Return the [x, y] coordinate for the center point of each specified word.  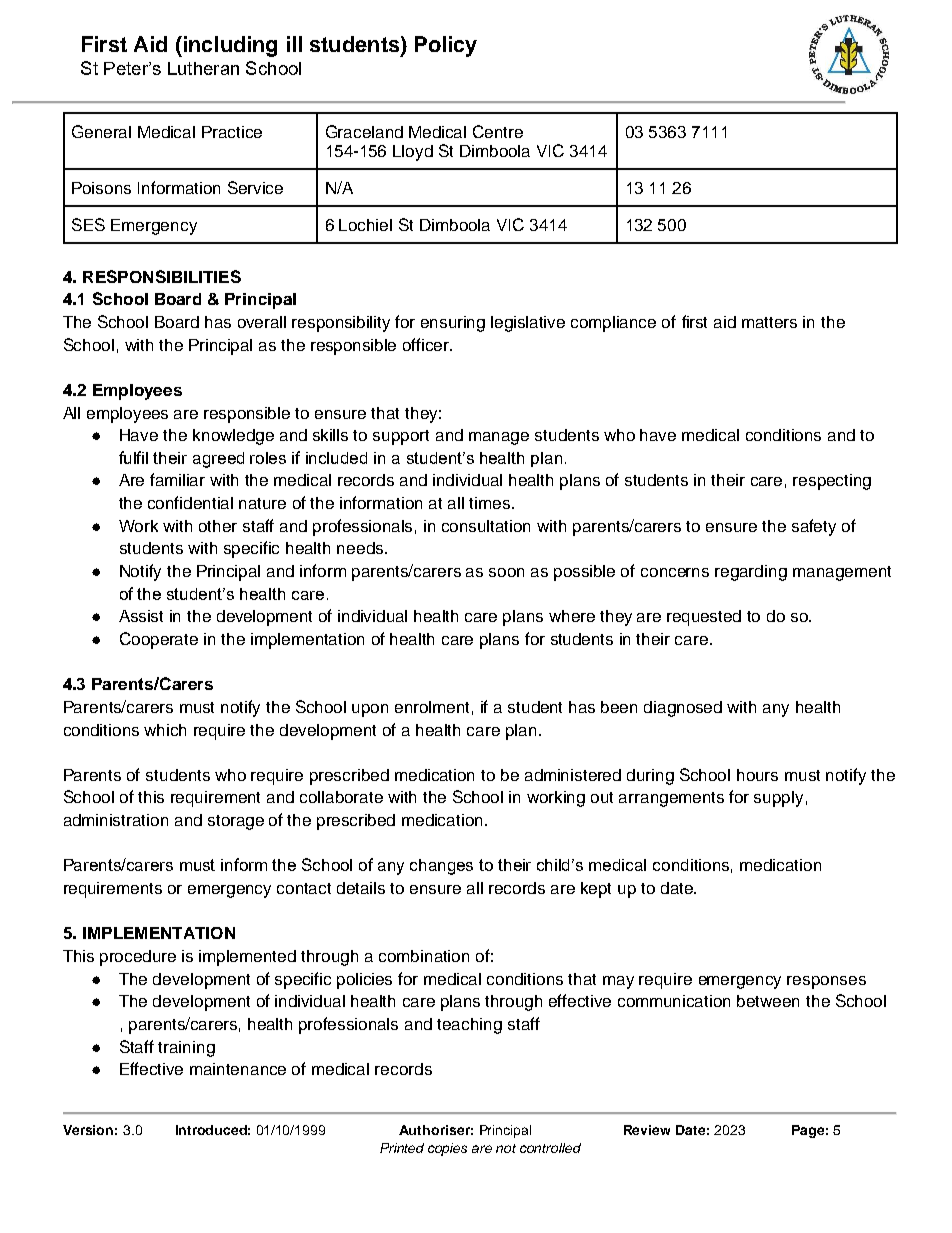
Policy [446, 46]
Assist [141, 616]
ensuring [453, 324]
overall [262, 322]
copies [447, 1149]
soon [506, 572]
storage [236, 822]
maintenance [238, 1069]
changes [441, 867]
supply [778, 799]
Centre [498, 131]
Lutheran [203, 68]
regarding [751, 573]
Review [647, 1130]
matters [769, 322]
